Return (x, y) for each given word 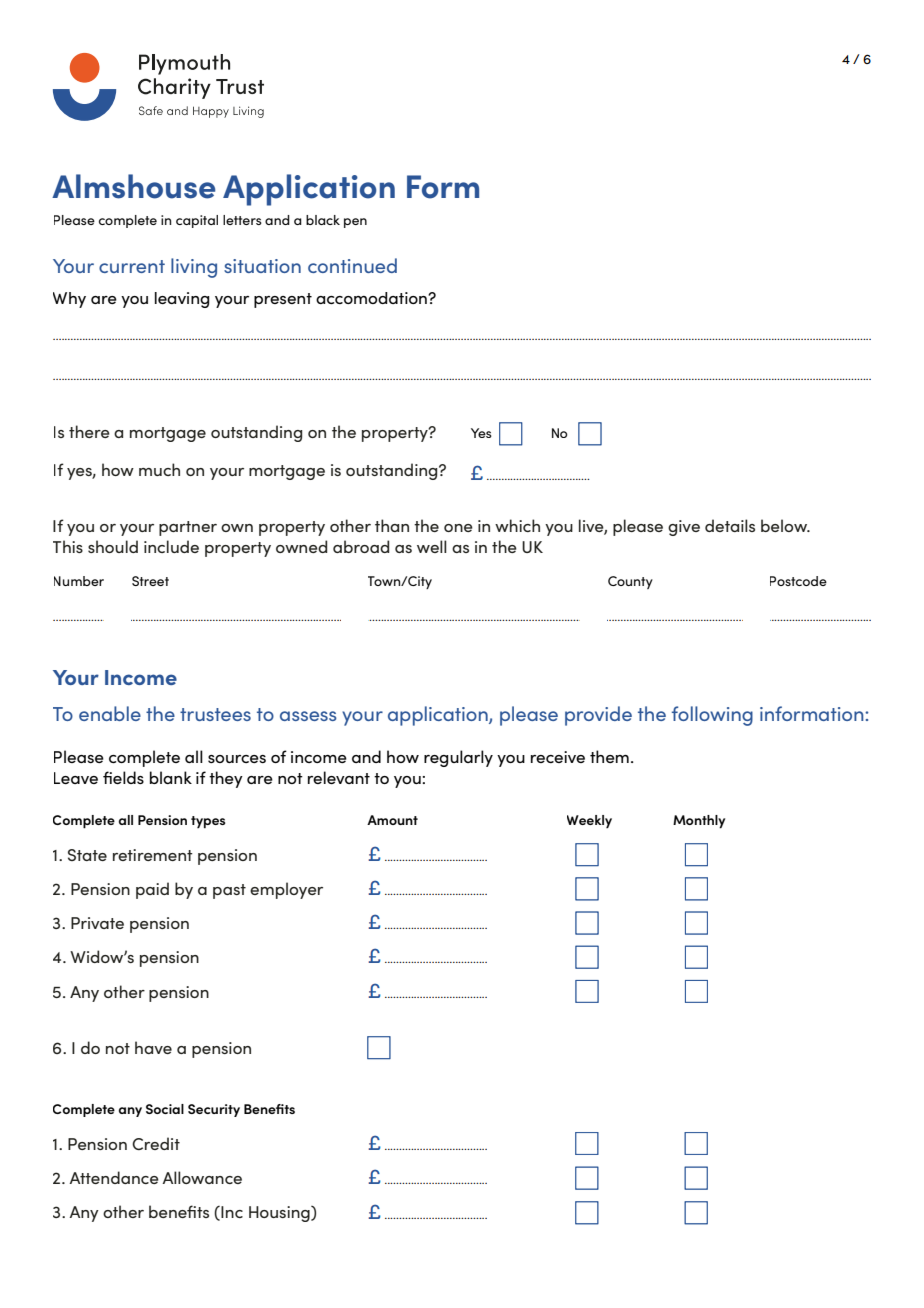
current (132, 266)
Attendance (114, 1177)
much (159, 469)
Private (97, 923)
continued (352, 265)
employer (286, 890)
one (458, 528)
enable (110, 713)
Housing (280, 1214)
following (712, 716)
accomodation (372, 298)
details (730, 525)
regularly (458, 758)
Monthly (699, 822)
